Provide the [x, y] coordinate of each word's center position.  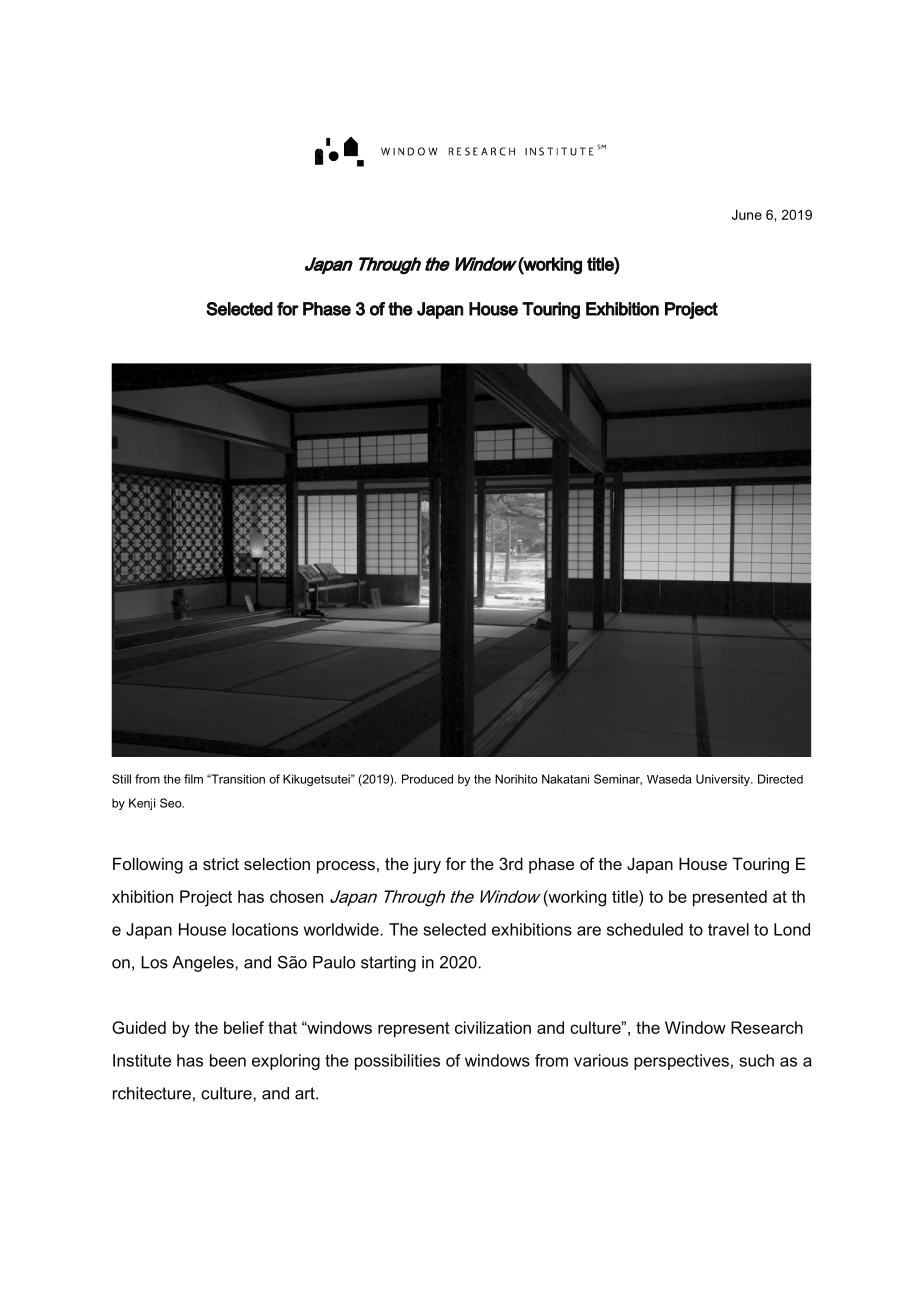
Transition [237, 779]
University [724, 780]
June [747, 214]
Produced [427, 779]
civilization [493, 1027]
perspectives [681, 1062]
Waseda [669, 779]
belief [244, 1027]
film [193, 779]
